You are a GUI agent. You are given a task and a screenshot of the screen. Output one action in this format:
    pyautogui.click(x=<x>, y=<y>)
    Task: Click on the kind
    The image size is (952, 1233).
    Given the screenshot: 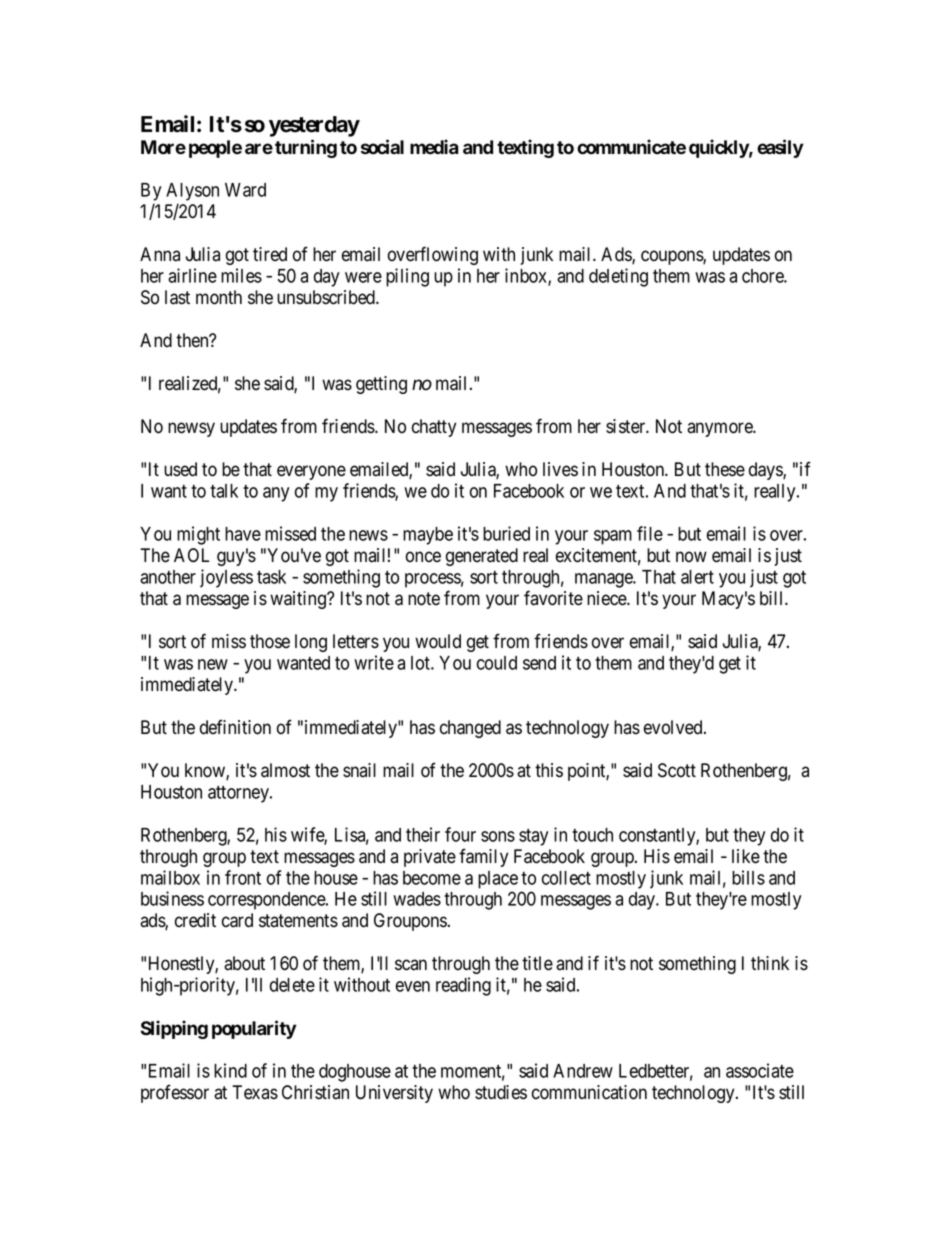 What is the action you would take?
    pyautogui.click(x=230, y=1070)
